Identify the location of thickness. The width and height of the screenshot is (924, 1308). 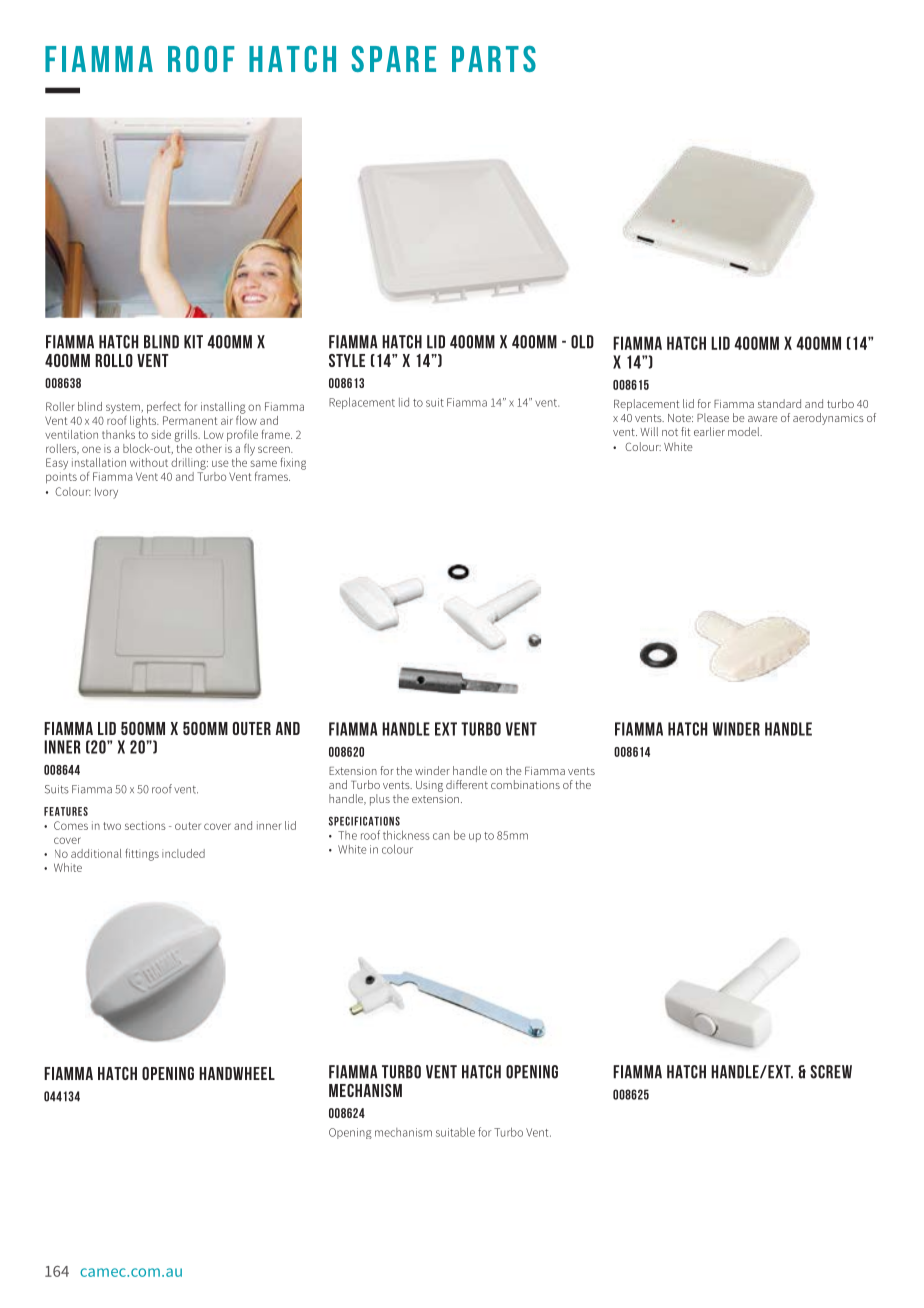
(406, 835).
